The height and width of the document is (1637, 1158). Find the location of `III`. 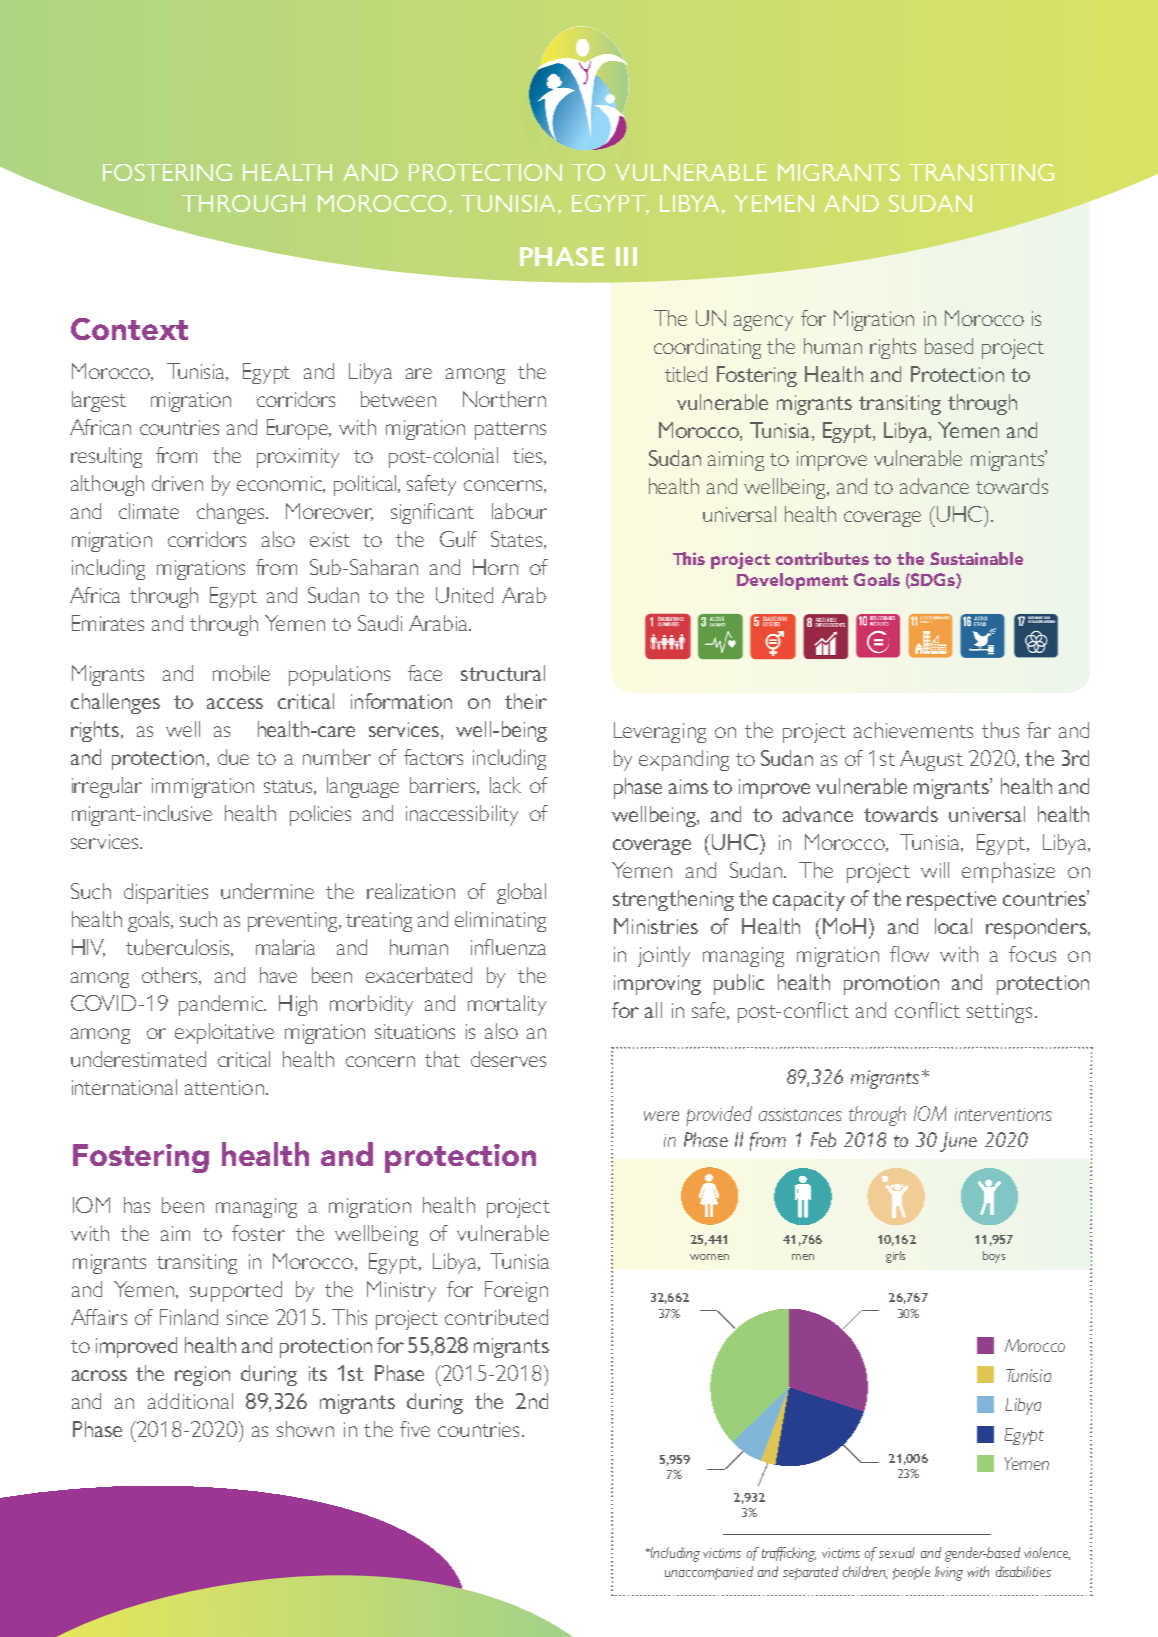

III is located at coordinates (626, 256).
